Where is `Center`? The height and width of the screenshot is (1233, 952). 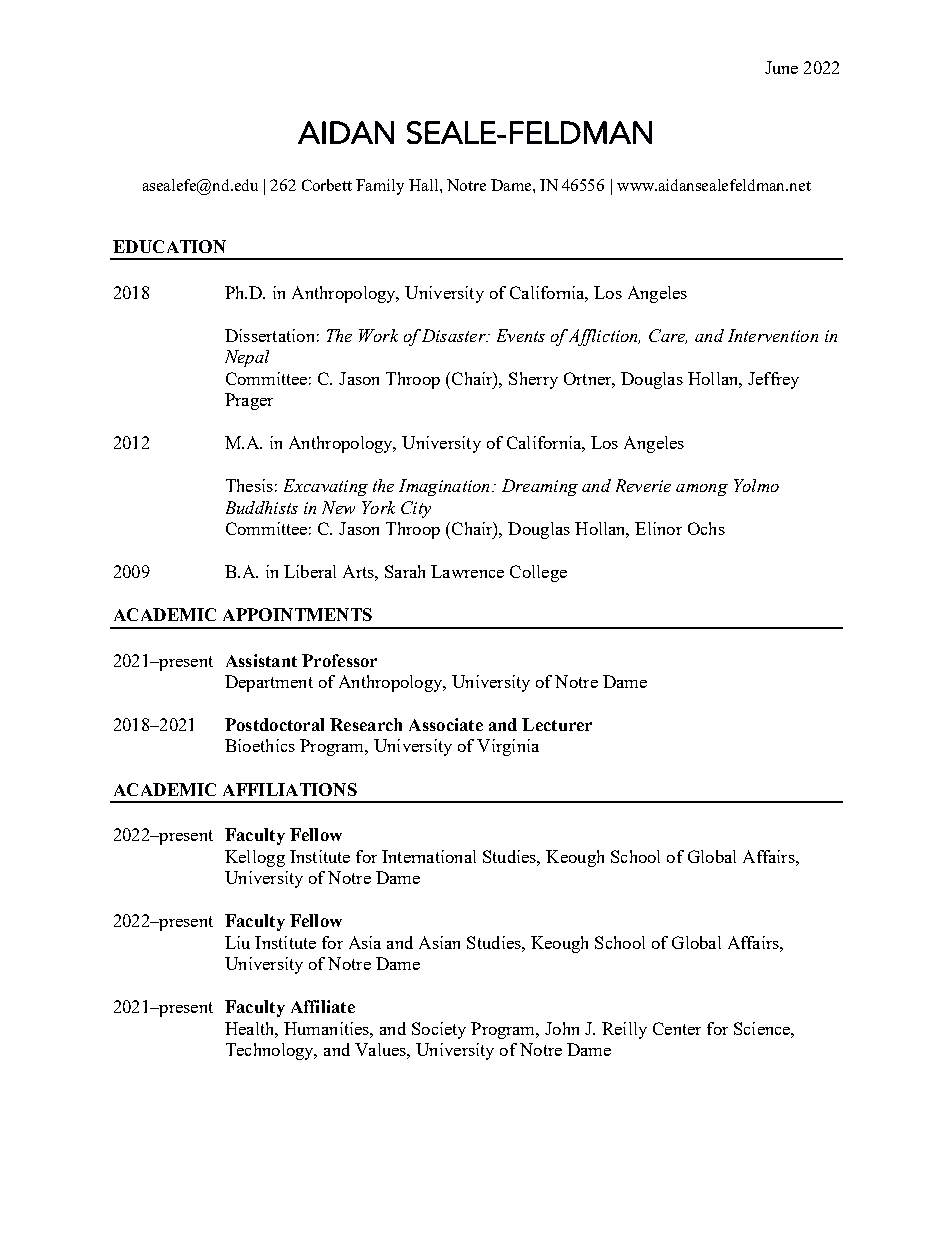
Center is located at coordinates (677, 1028).
